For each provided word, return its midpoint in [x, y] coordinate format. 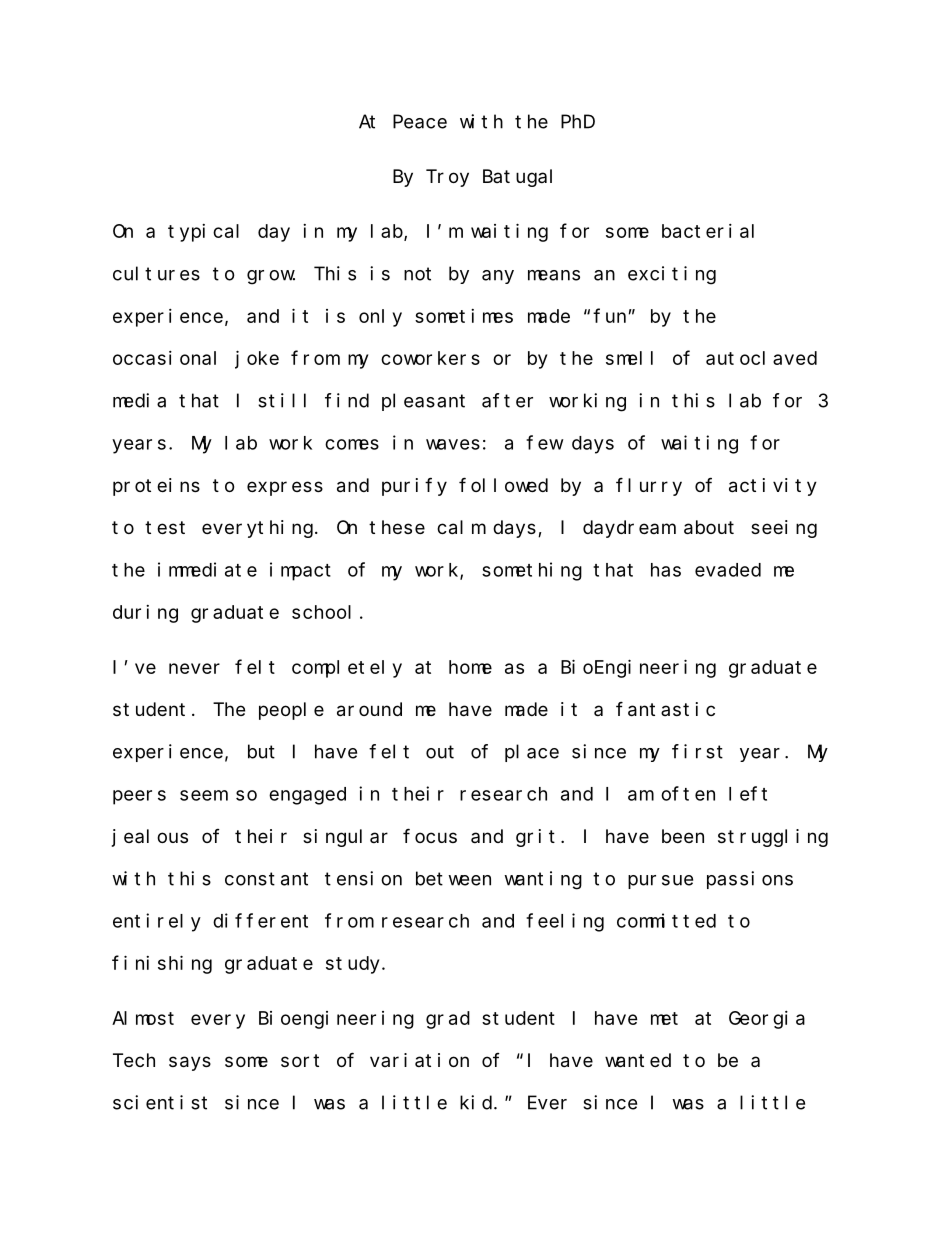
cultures [156, 273]
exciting [672, 275]
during [145, 614]
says [190, 1063]
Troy [447, 178]
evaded [728, 570]
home [470, 667]
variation [419, 1060]
